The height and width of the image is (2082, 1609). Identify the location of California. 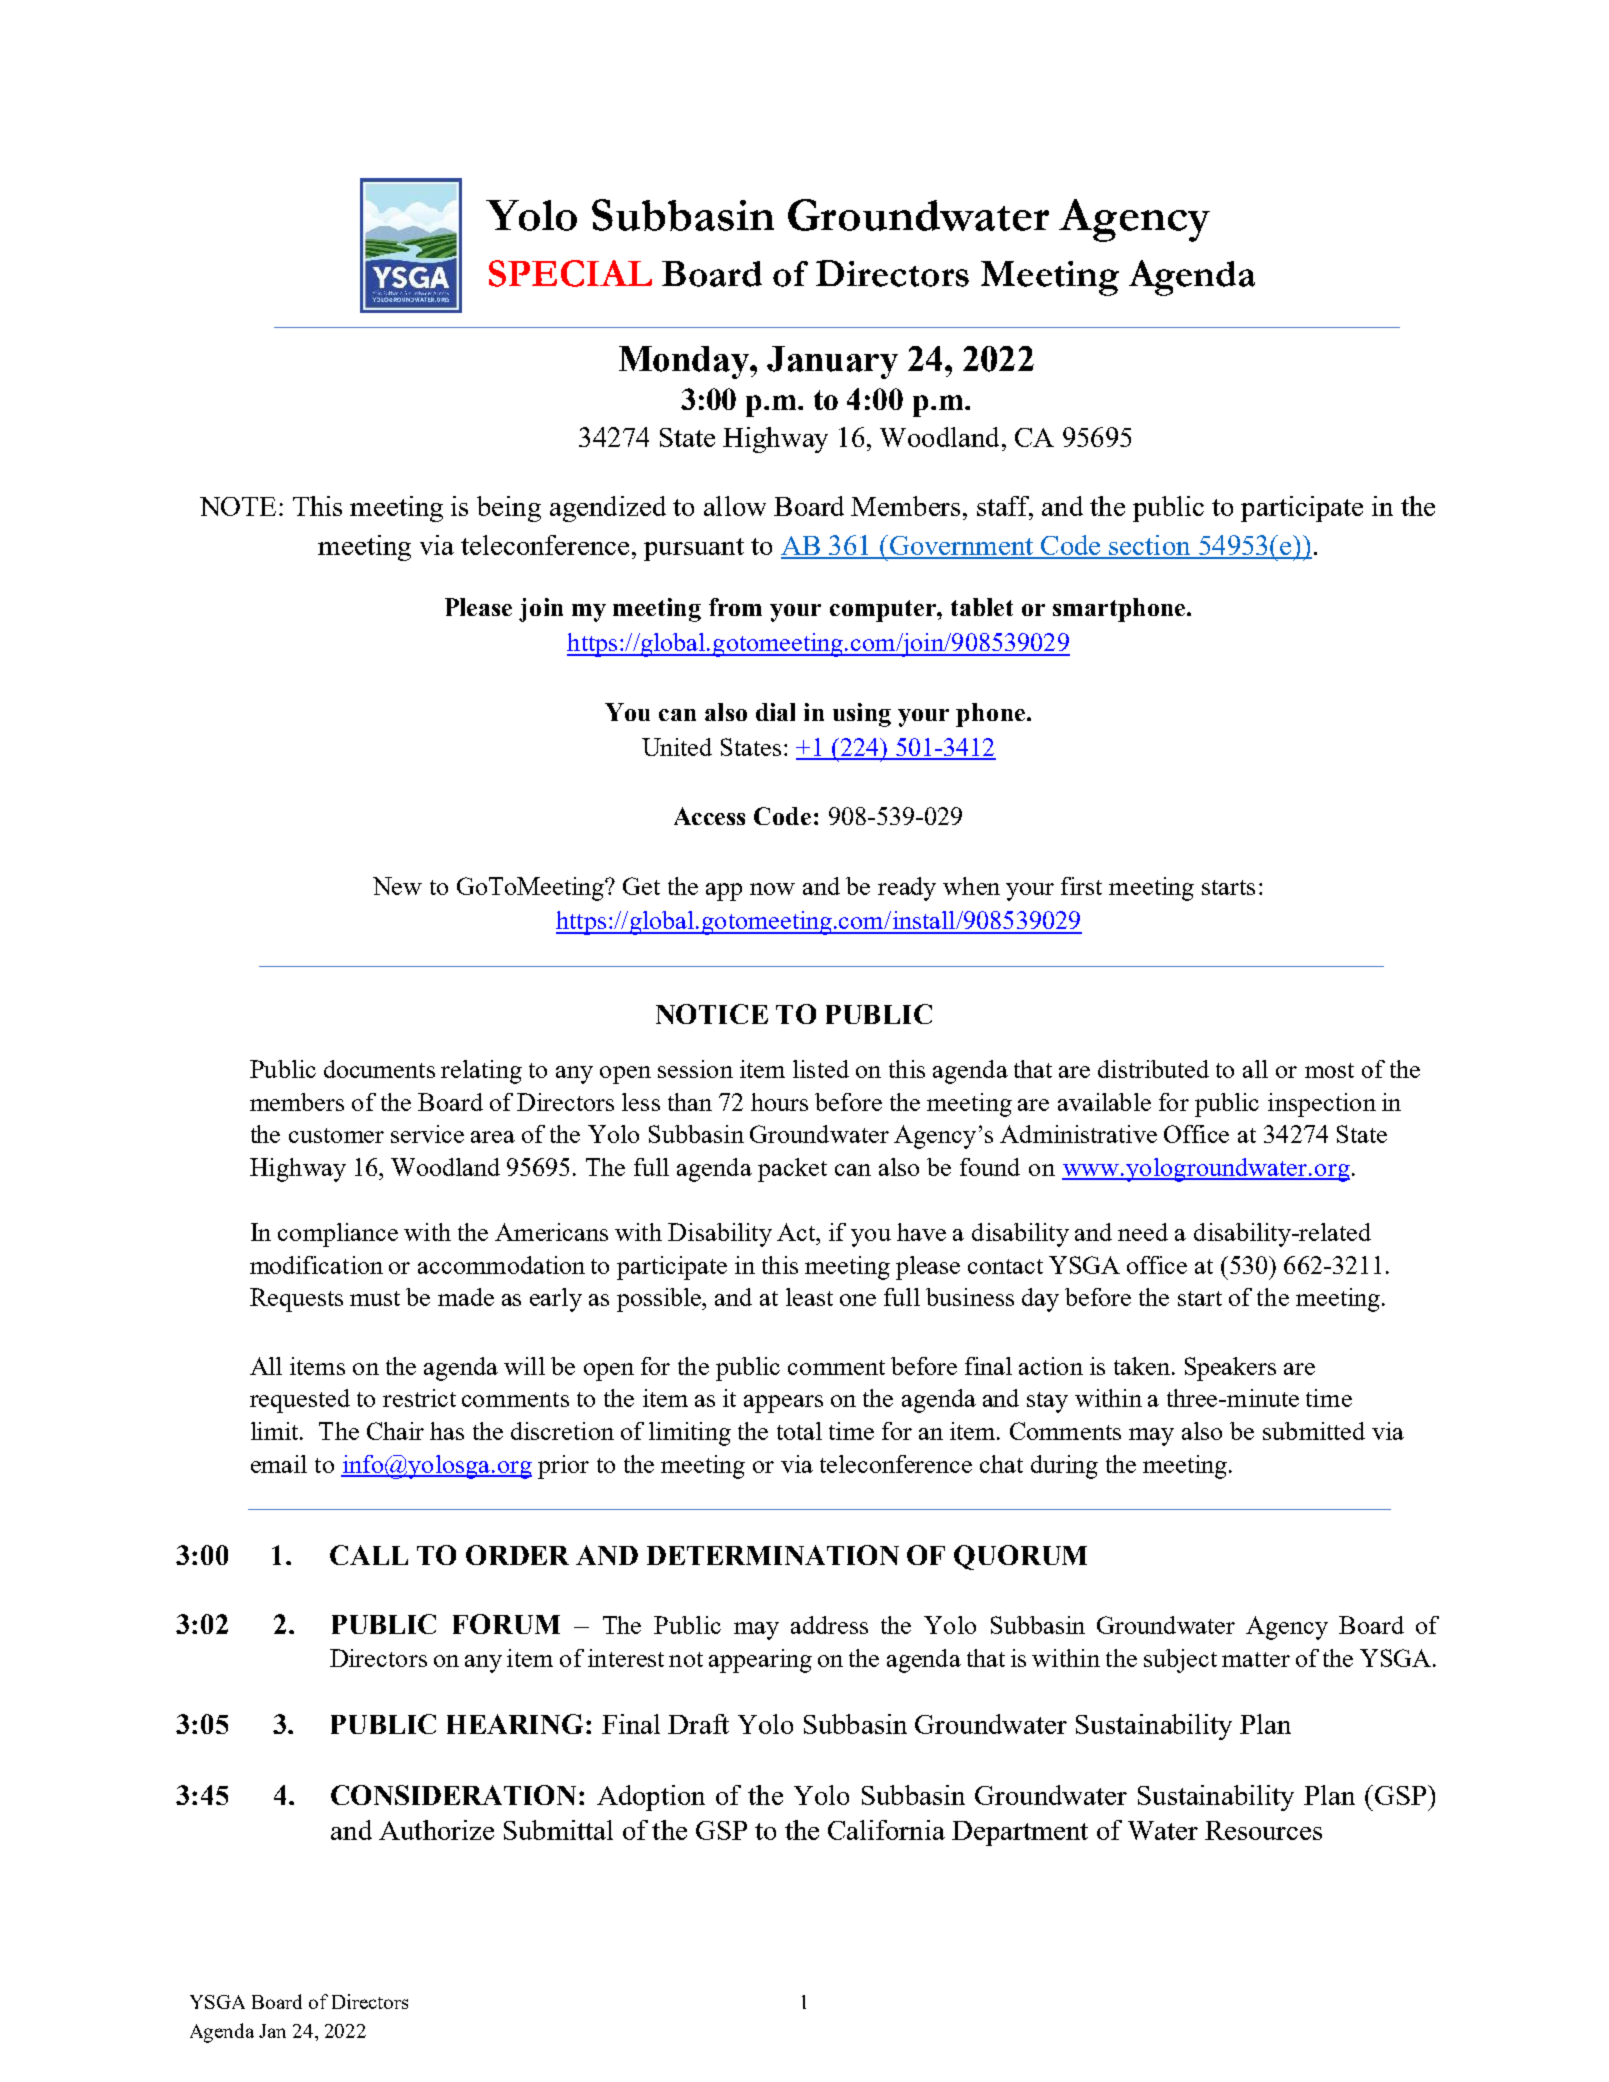
(886, 1830).
